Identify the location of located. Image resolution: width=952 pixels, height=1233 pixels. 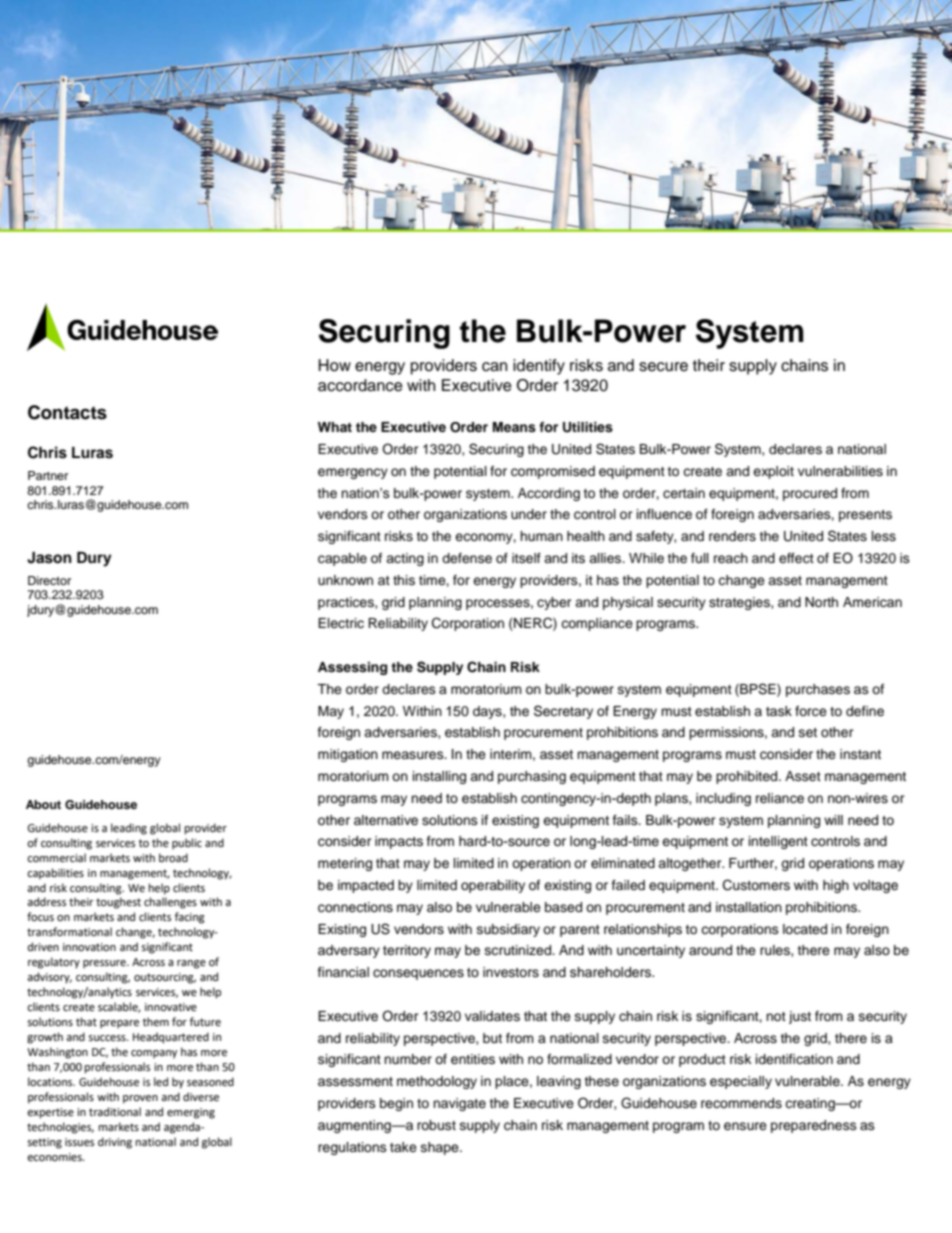
(805, 929).
